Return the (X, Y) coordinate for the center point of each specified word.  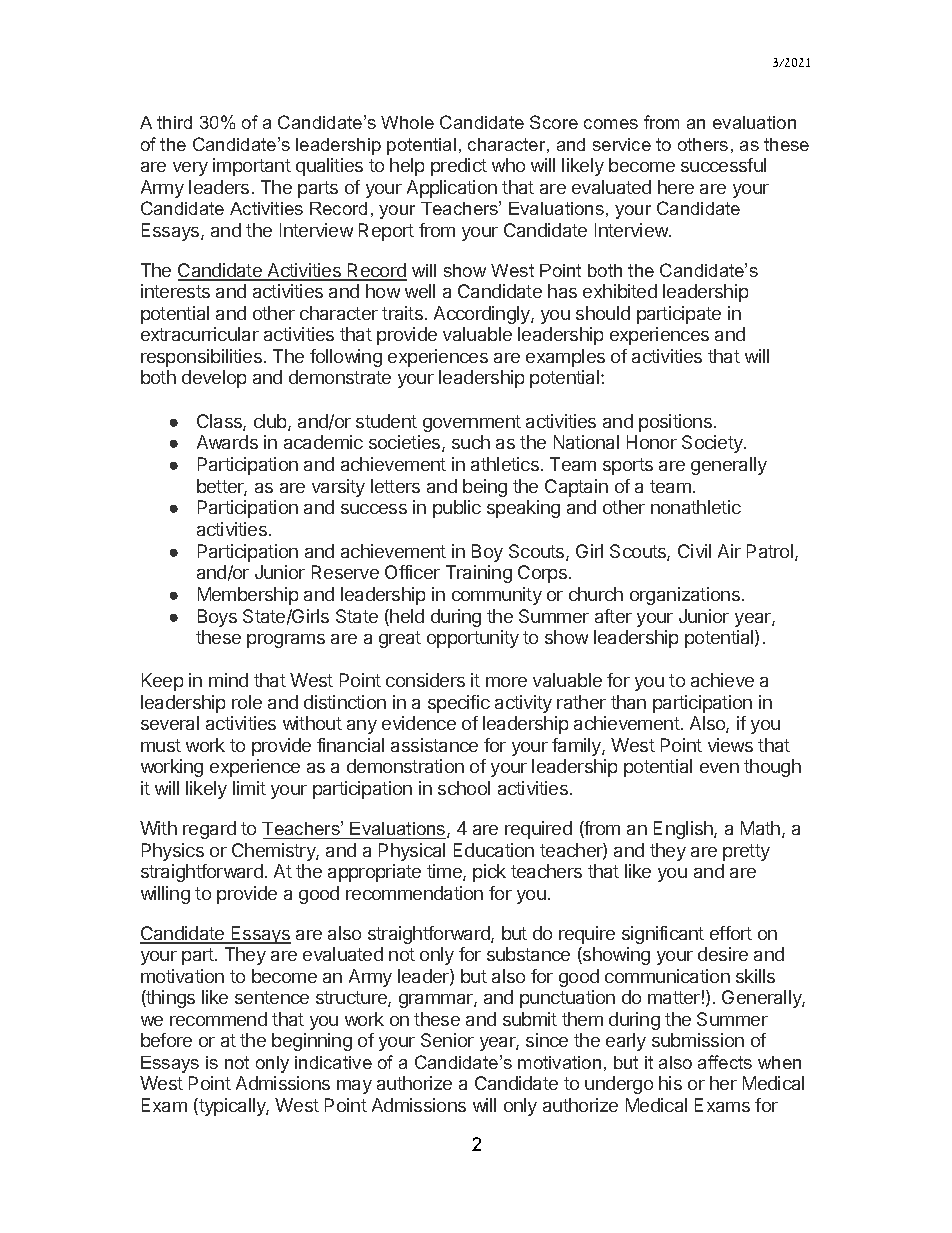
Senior (447, 1040)
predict (459, 167)
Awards (227, 442)
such (471, 442)
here (676, 187)
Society (713, 444)
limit (249, 788)
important (252, 167)
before (166, 1040)
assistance (434, 745)
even (719, 768)
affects (725, 1062)
